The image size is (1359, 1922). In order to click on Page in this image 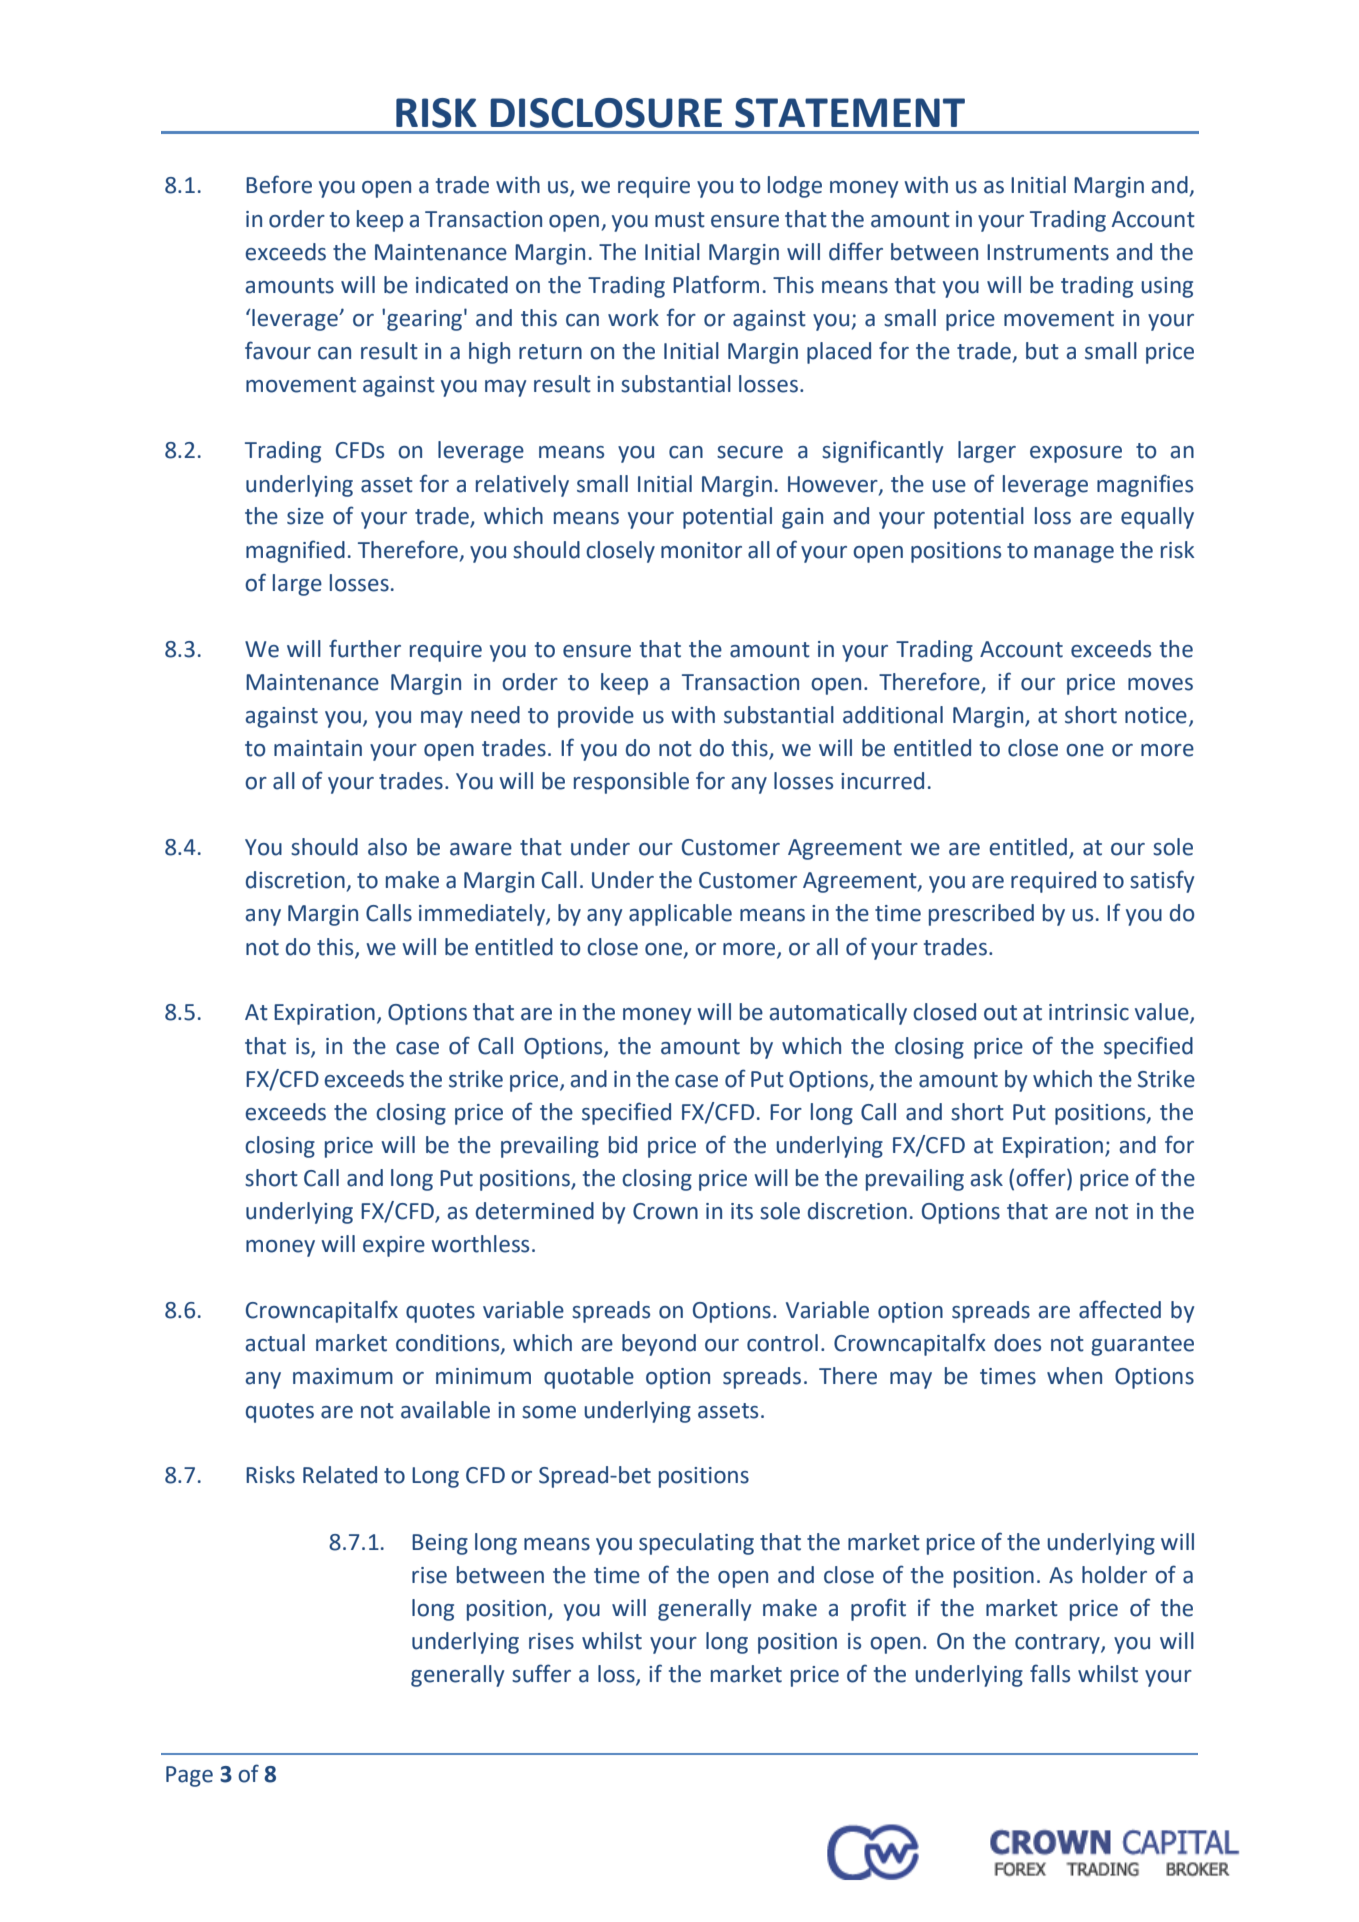, I will do `click(189, 1776)`.
